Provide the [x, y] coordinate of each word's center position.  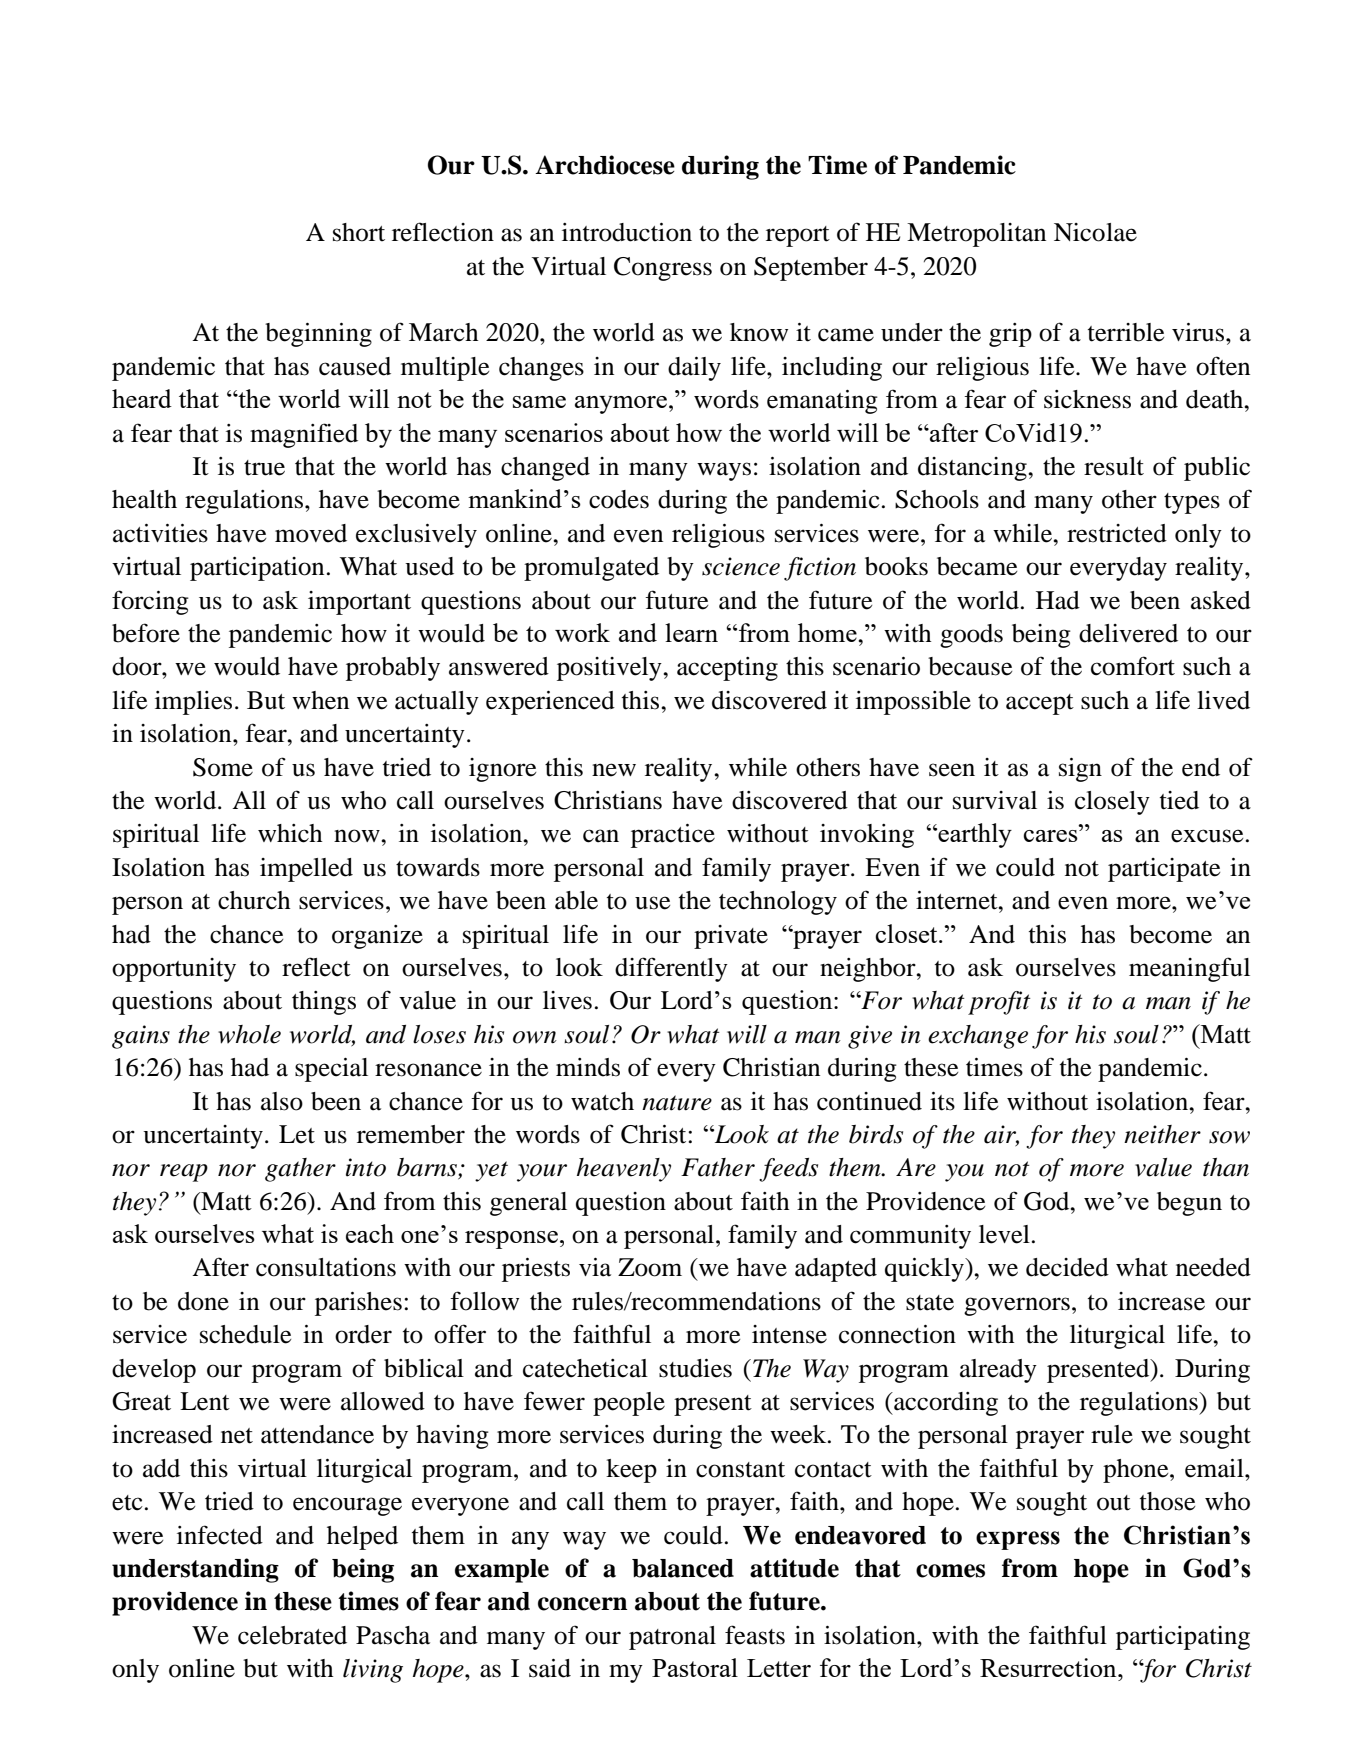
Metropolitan [976, 235]
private [731, 937]
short [359, 232]
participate [1164, 870]
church [254, 900]
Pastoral [695, 1667]
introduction [627, 232]
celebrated [292, 1635]
